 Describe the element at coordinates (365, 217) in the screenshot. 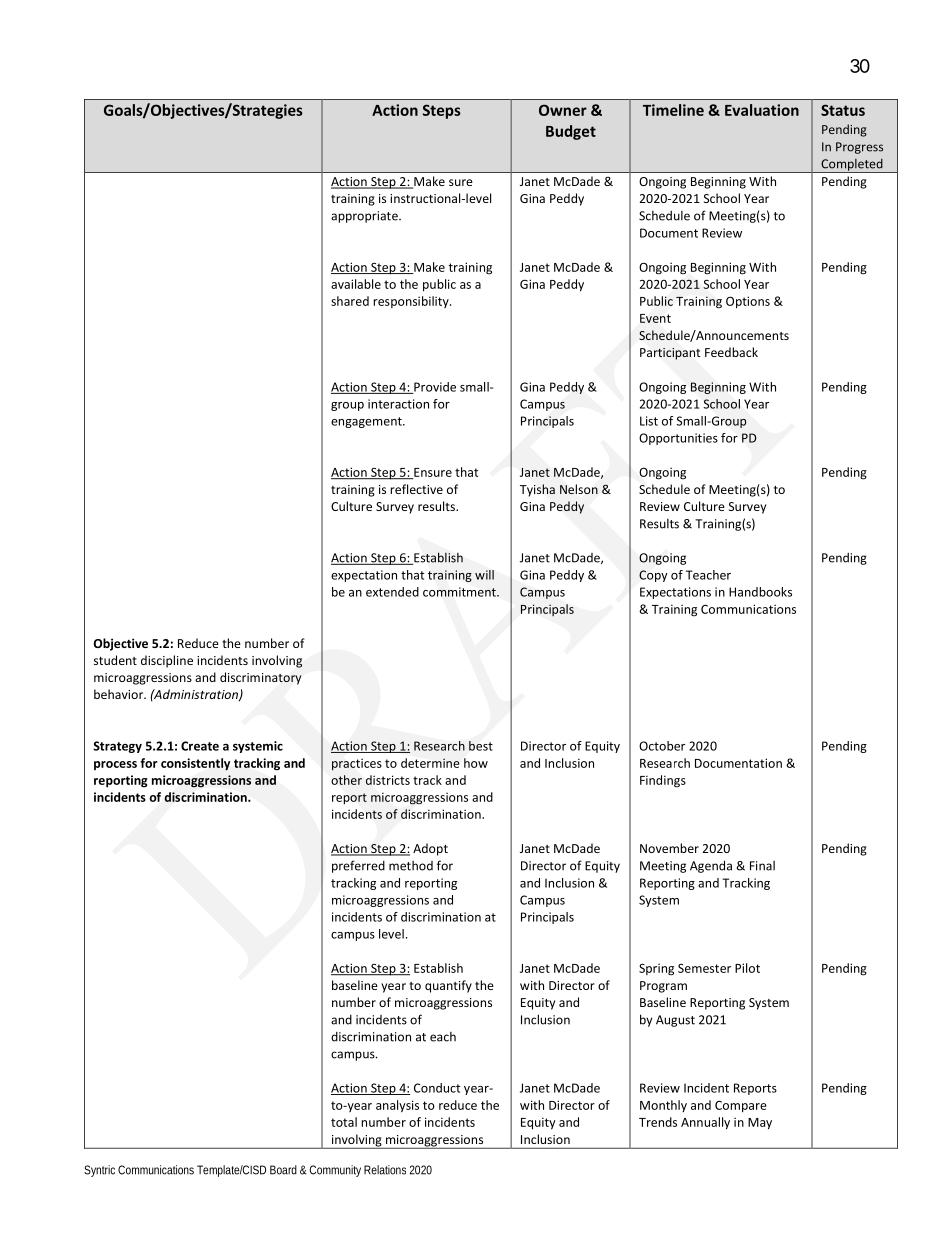

I see `appropriate` at that location.
